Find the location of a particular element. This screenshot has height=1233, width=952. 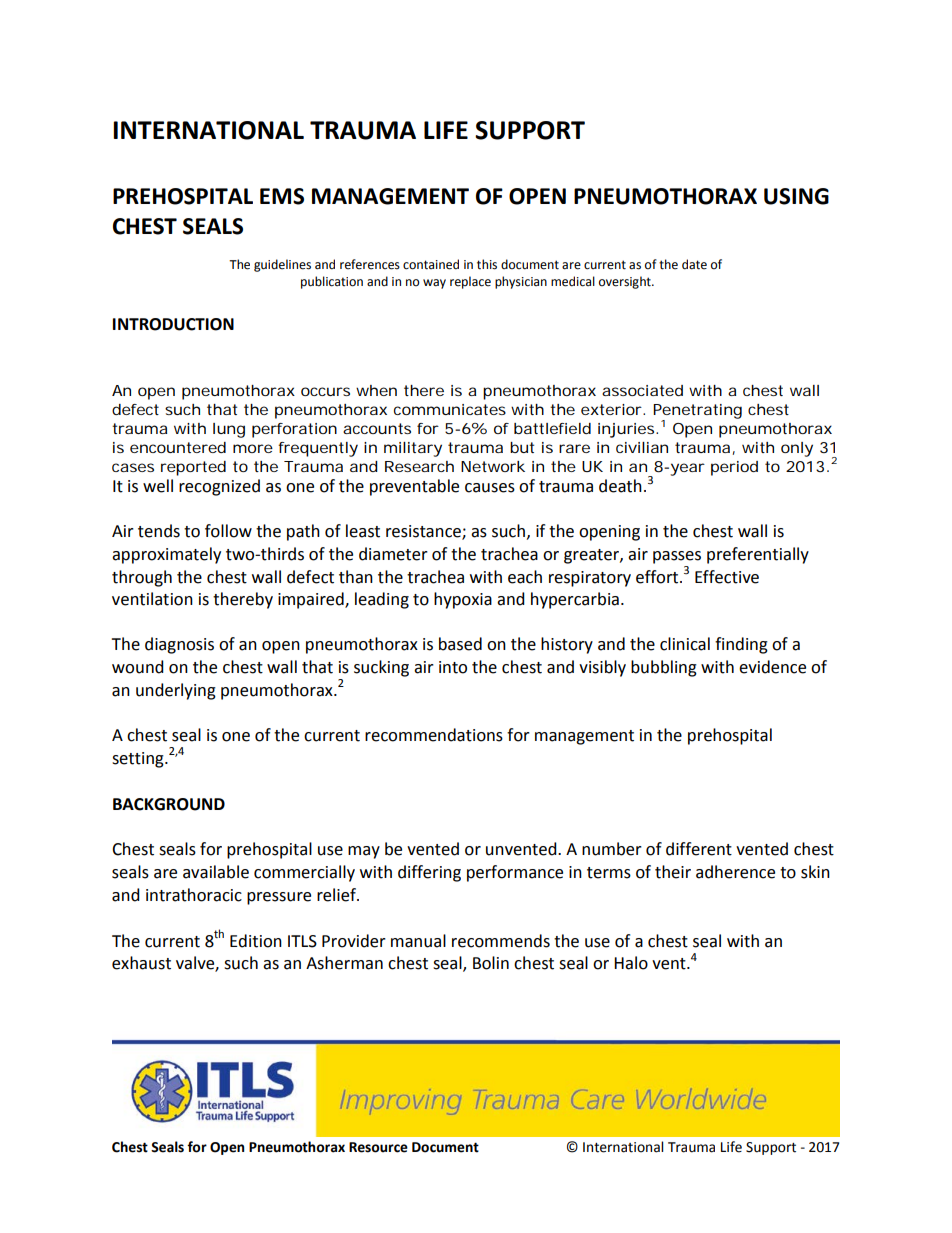

underlying is located at coordinates (176, 691).
